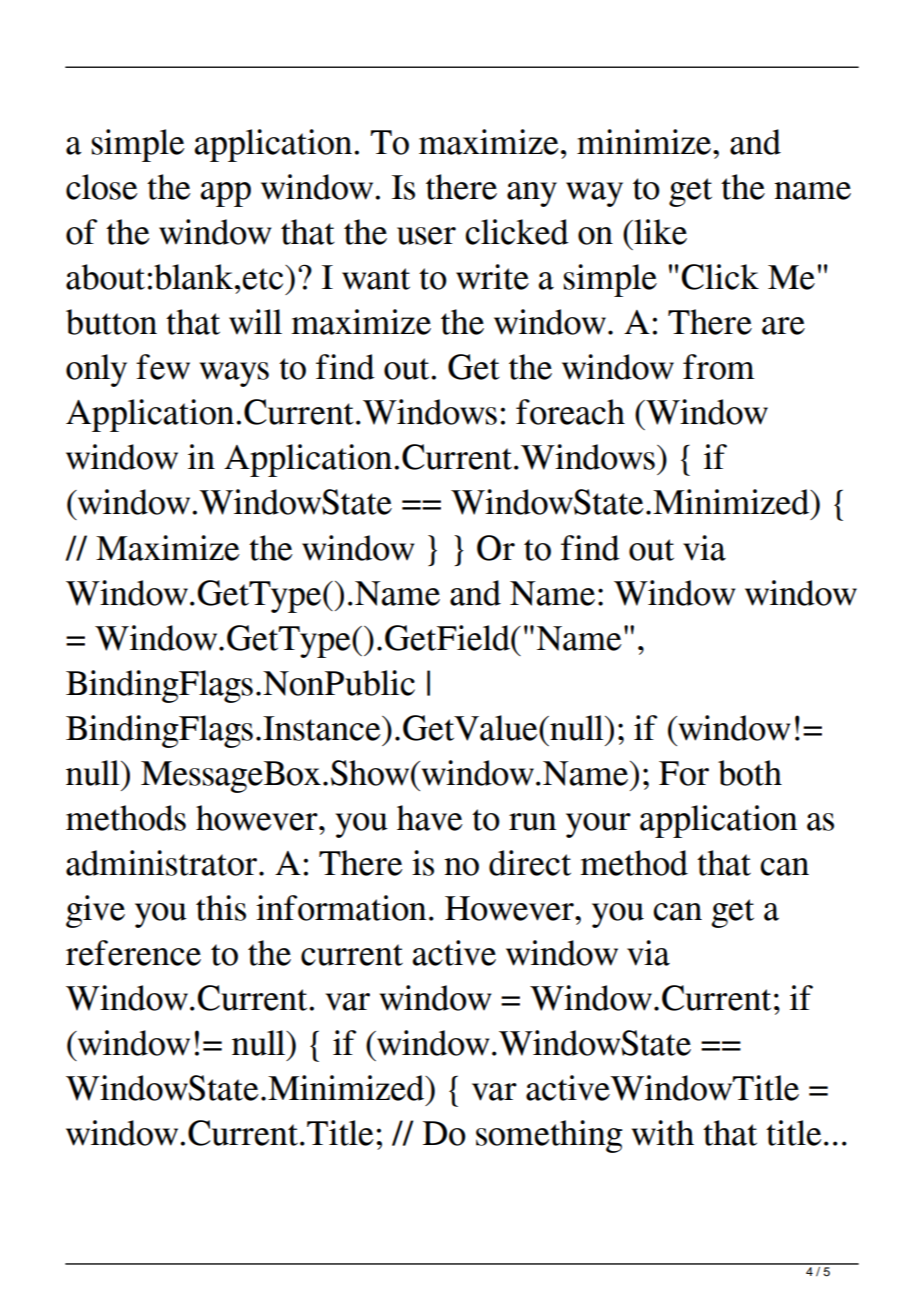 This page has width=924, height=1308. Describe the element at coordinates (659, 232) in the page. I see `like` at that location.
